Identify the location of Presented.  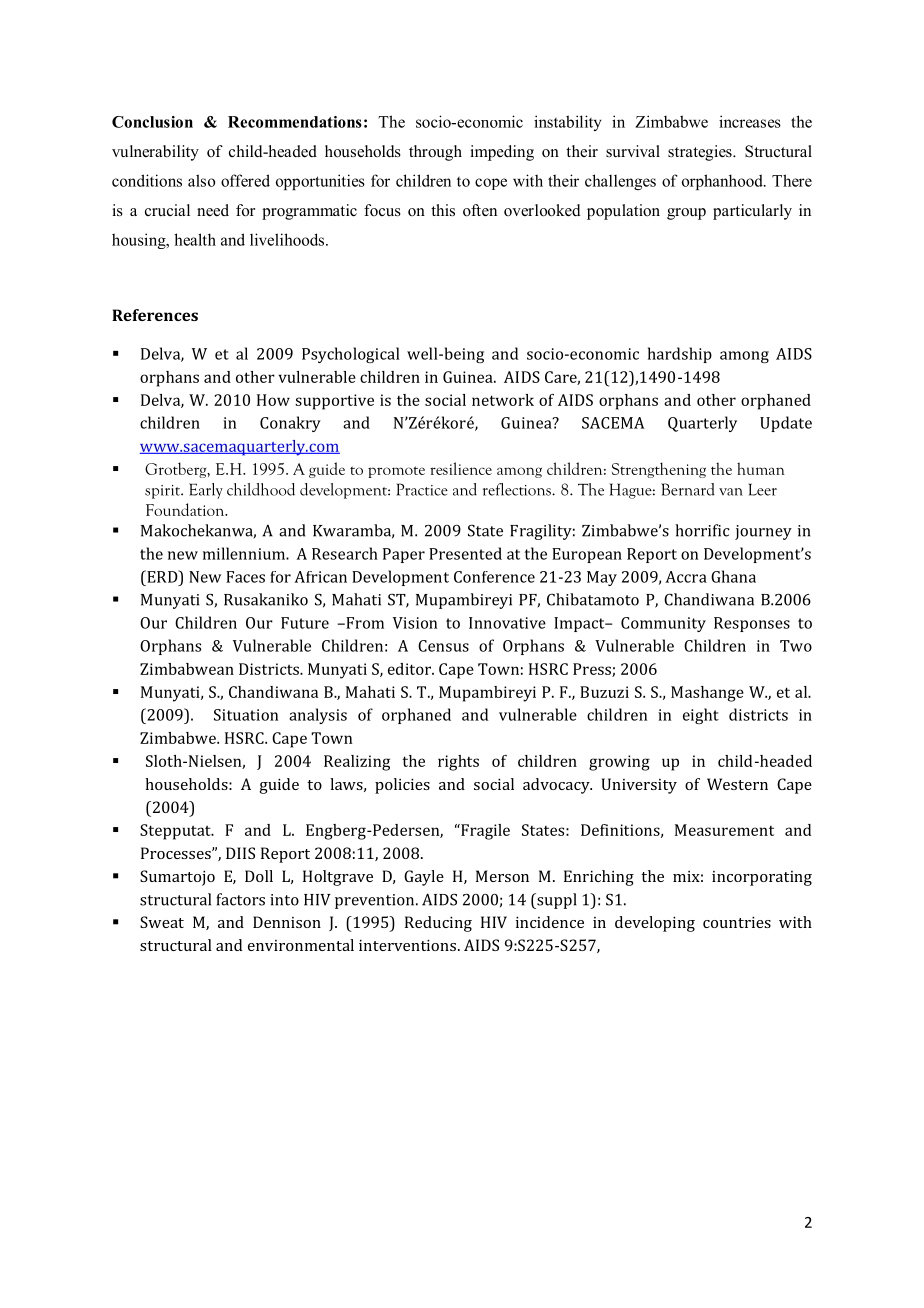
(465, 553).
